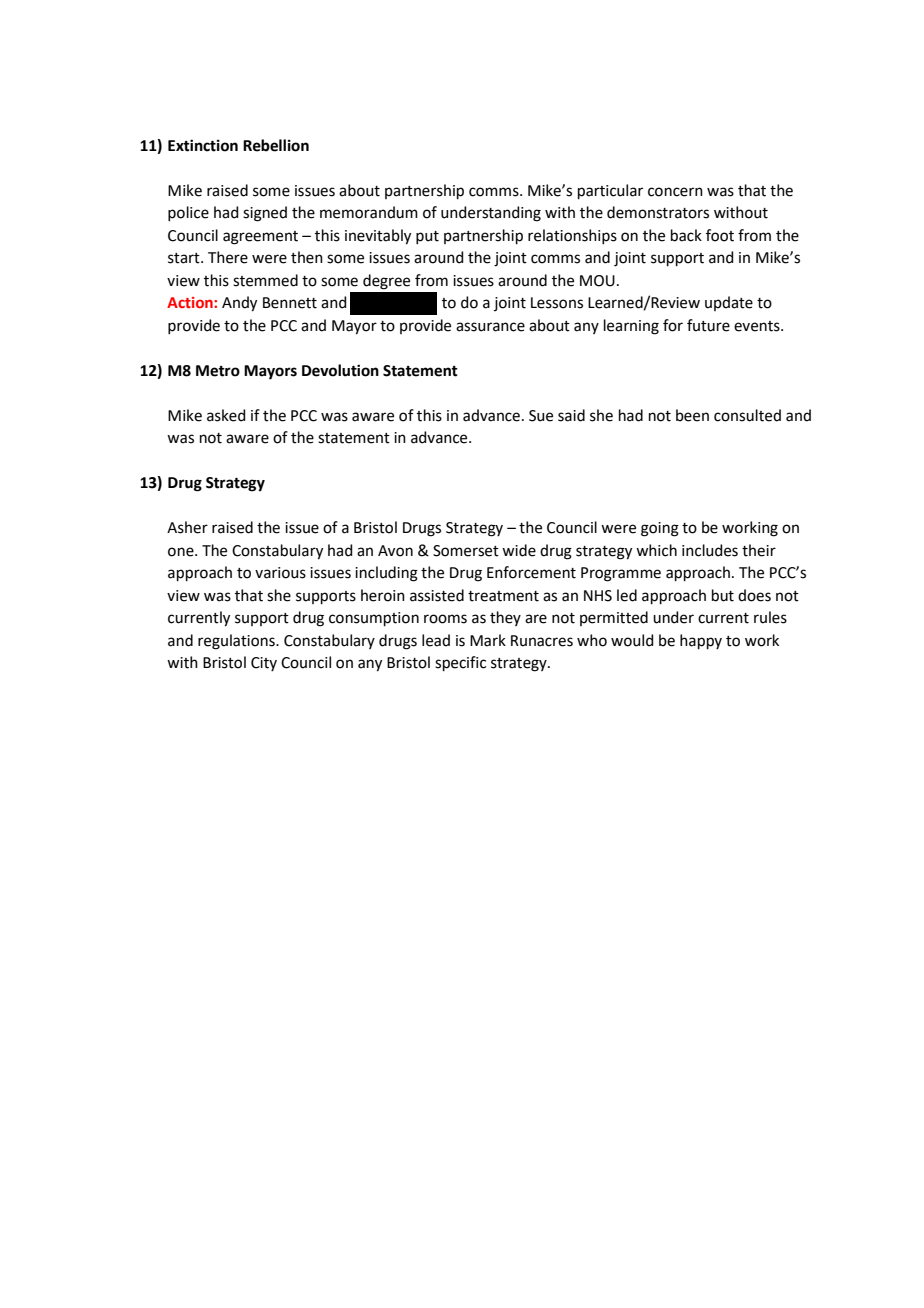 The width and height of the screenshot is (924, 1308). Describe the element at coordinates (708, 325) in the screenshot. I see `future` at that location.
